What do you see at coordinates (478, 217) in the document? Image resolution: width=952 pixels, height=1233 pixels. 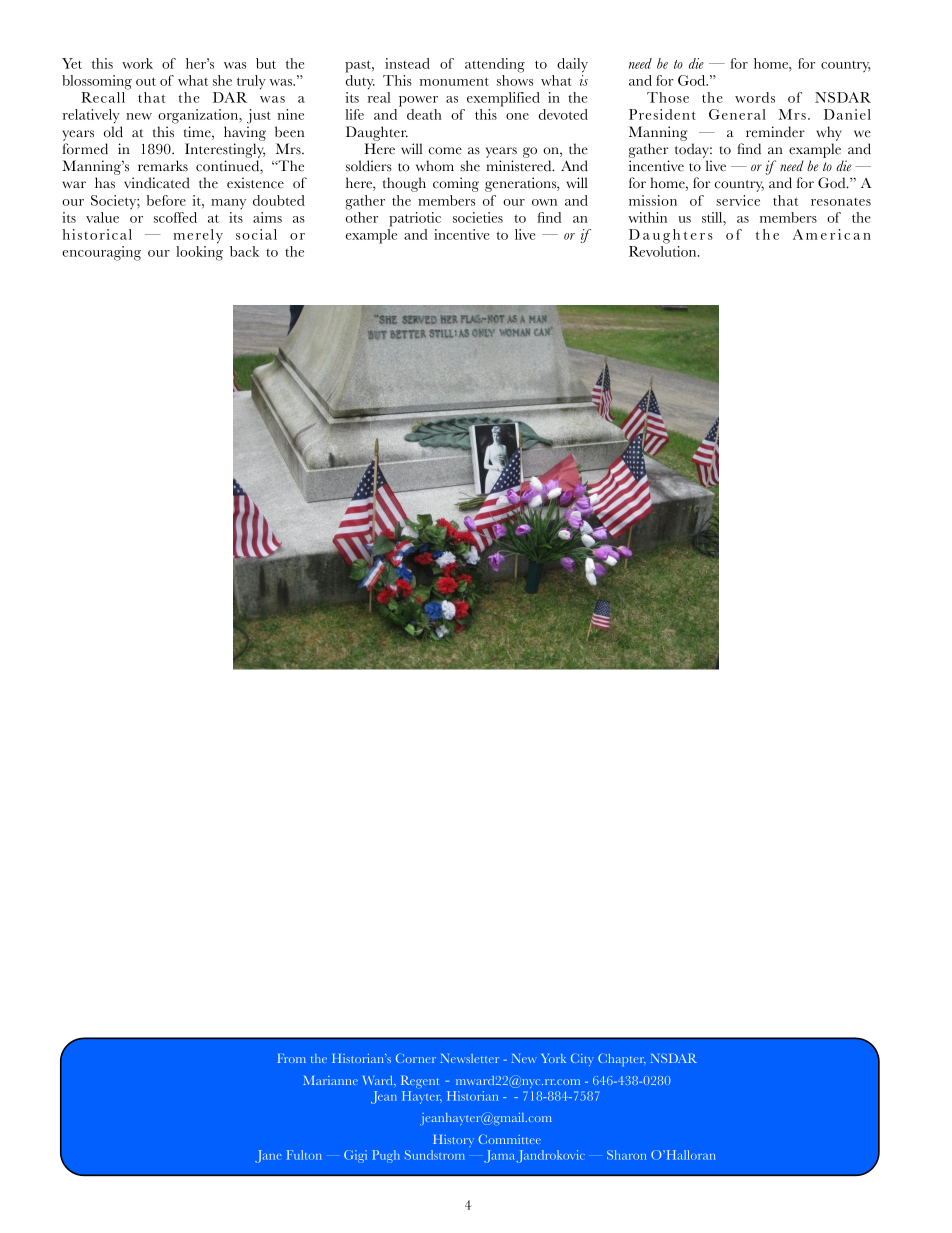 I see `societies` at bounding box center [478, 217].
